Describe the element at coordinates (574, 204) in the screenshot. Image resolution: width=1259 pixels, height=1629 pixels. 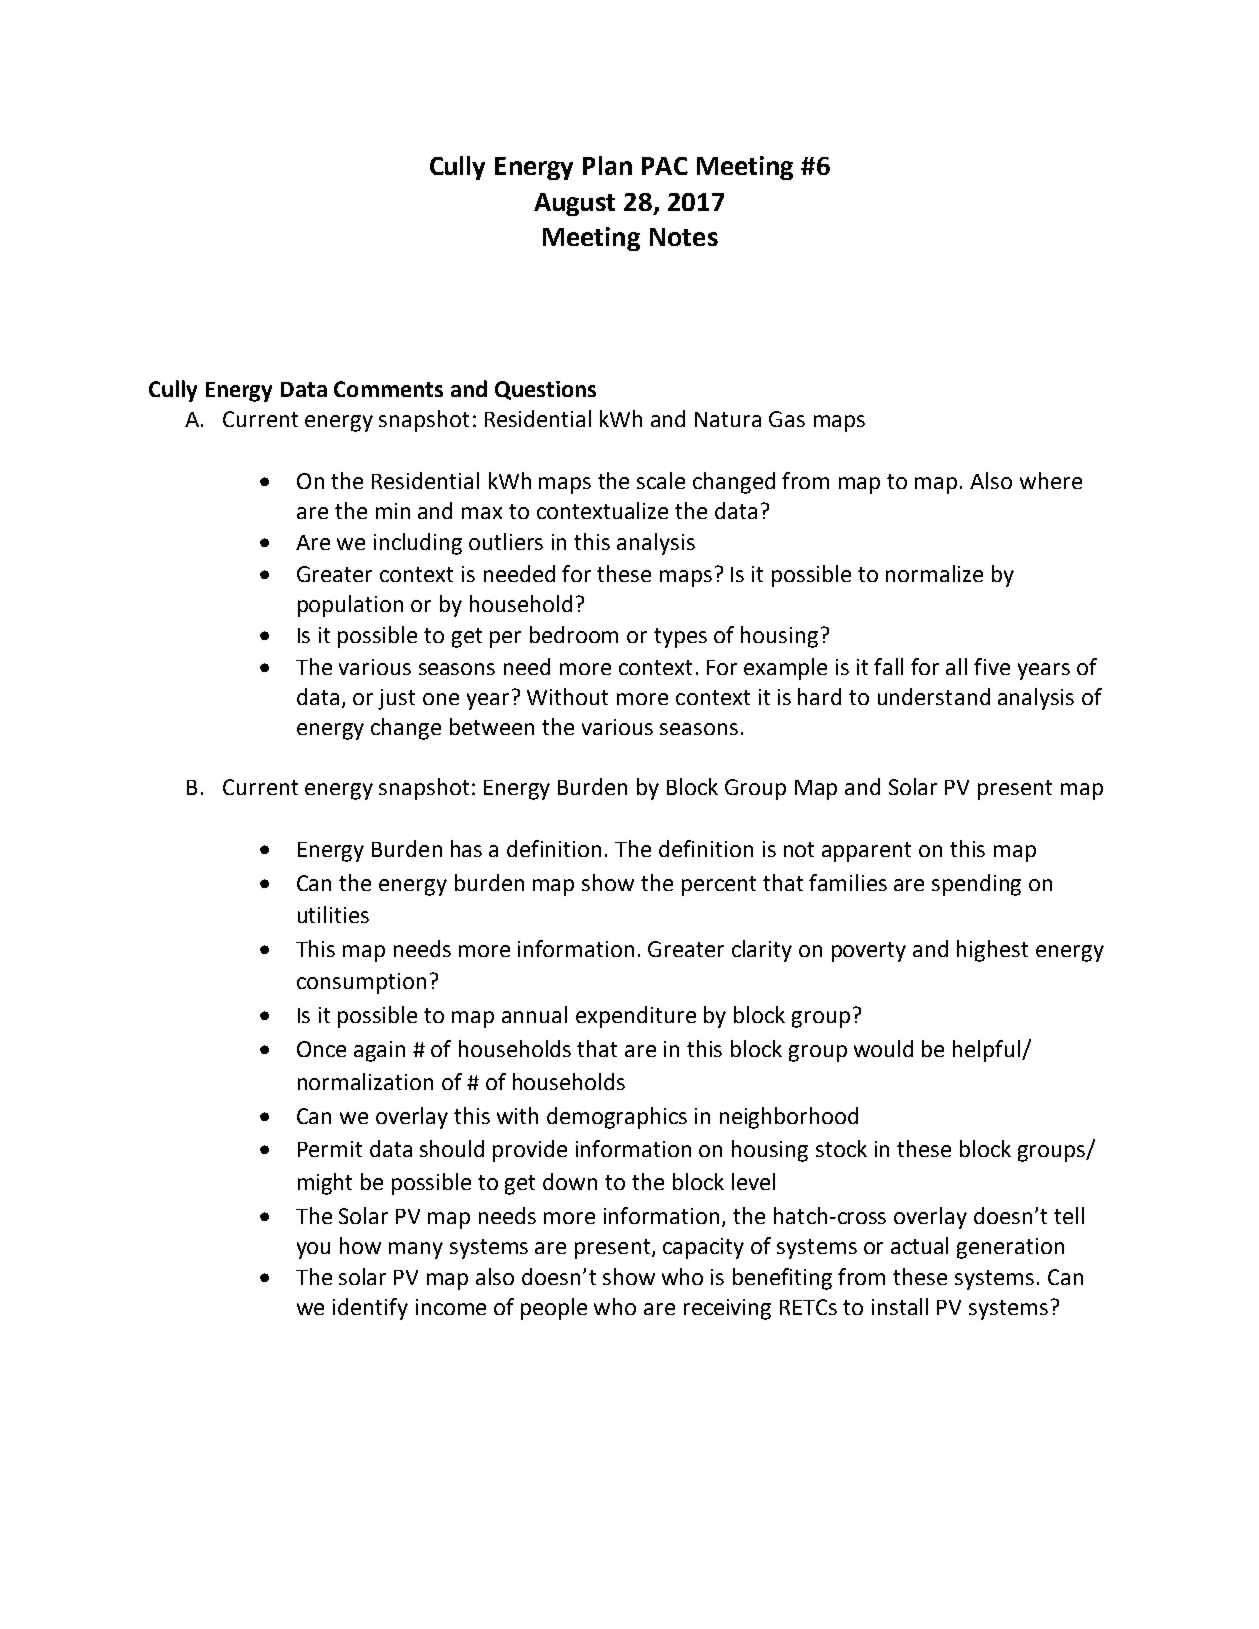
I see `August` at that location.
